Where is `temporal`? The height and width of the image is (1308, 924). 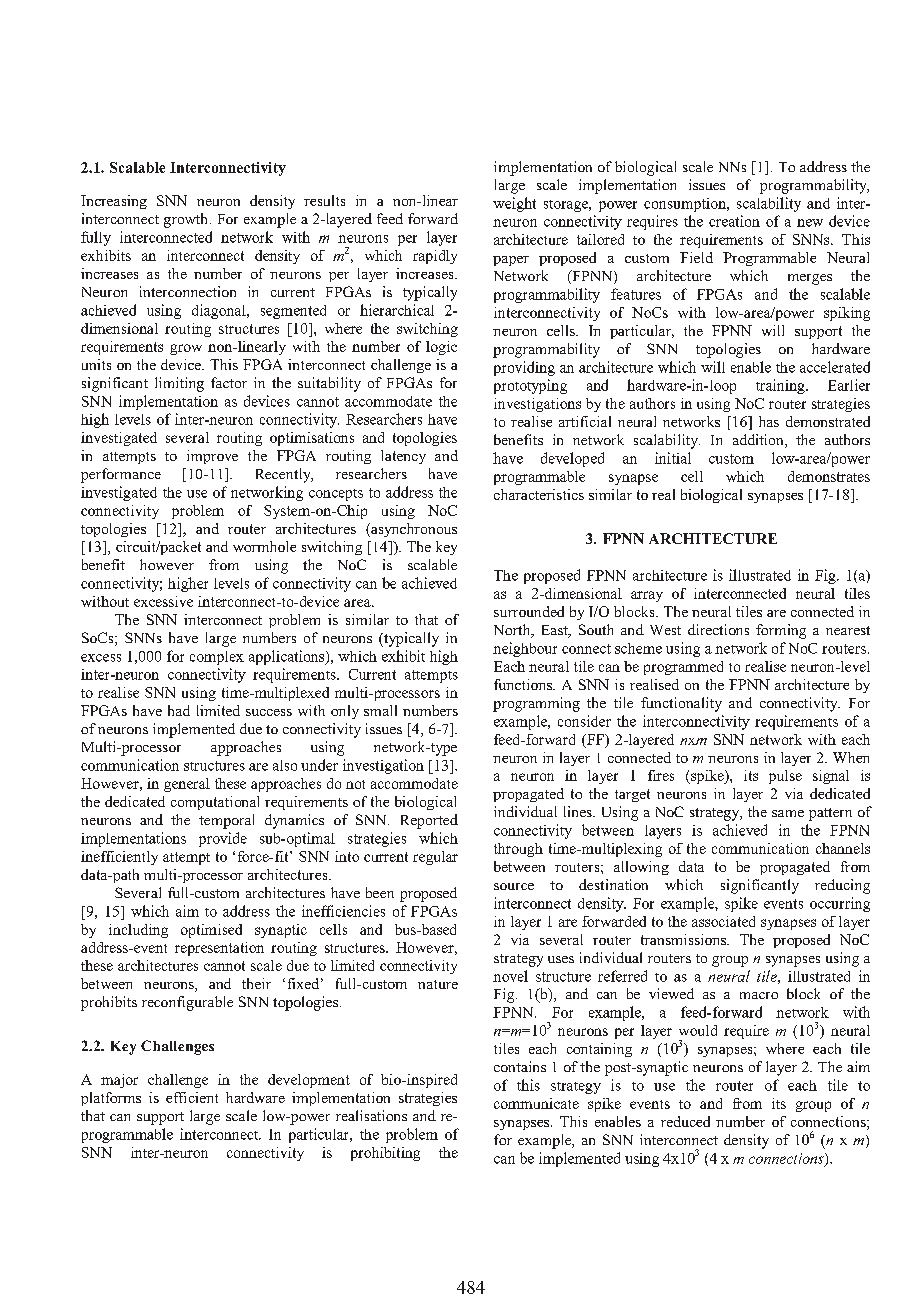 temporal is located at coordinates (226, 821).
